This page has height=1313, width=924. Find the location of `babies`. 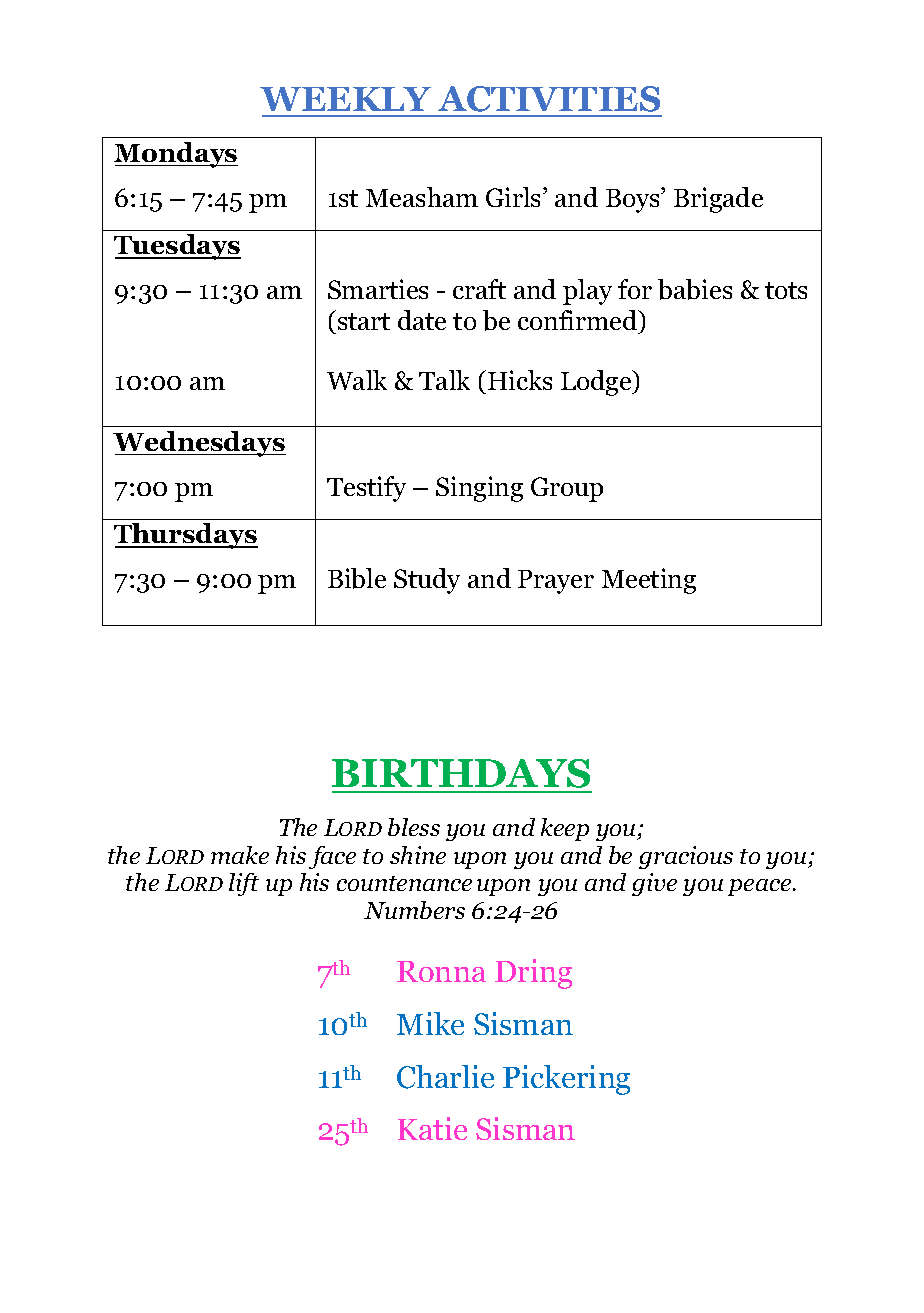

babies is located at coordinates (695, 289).
